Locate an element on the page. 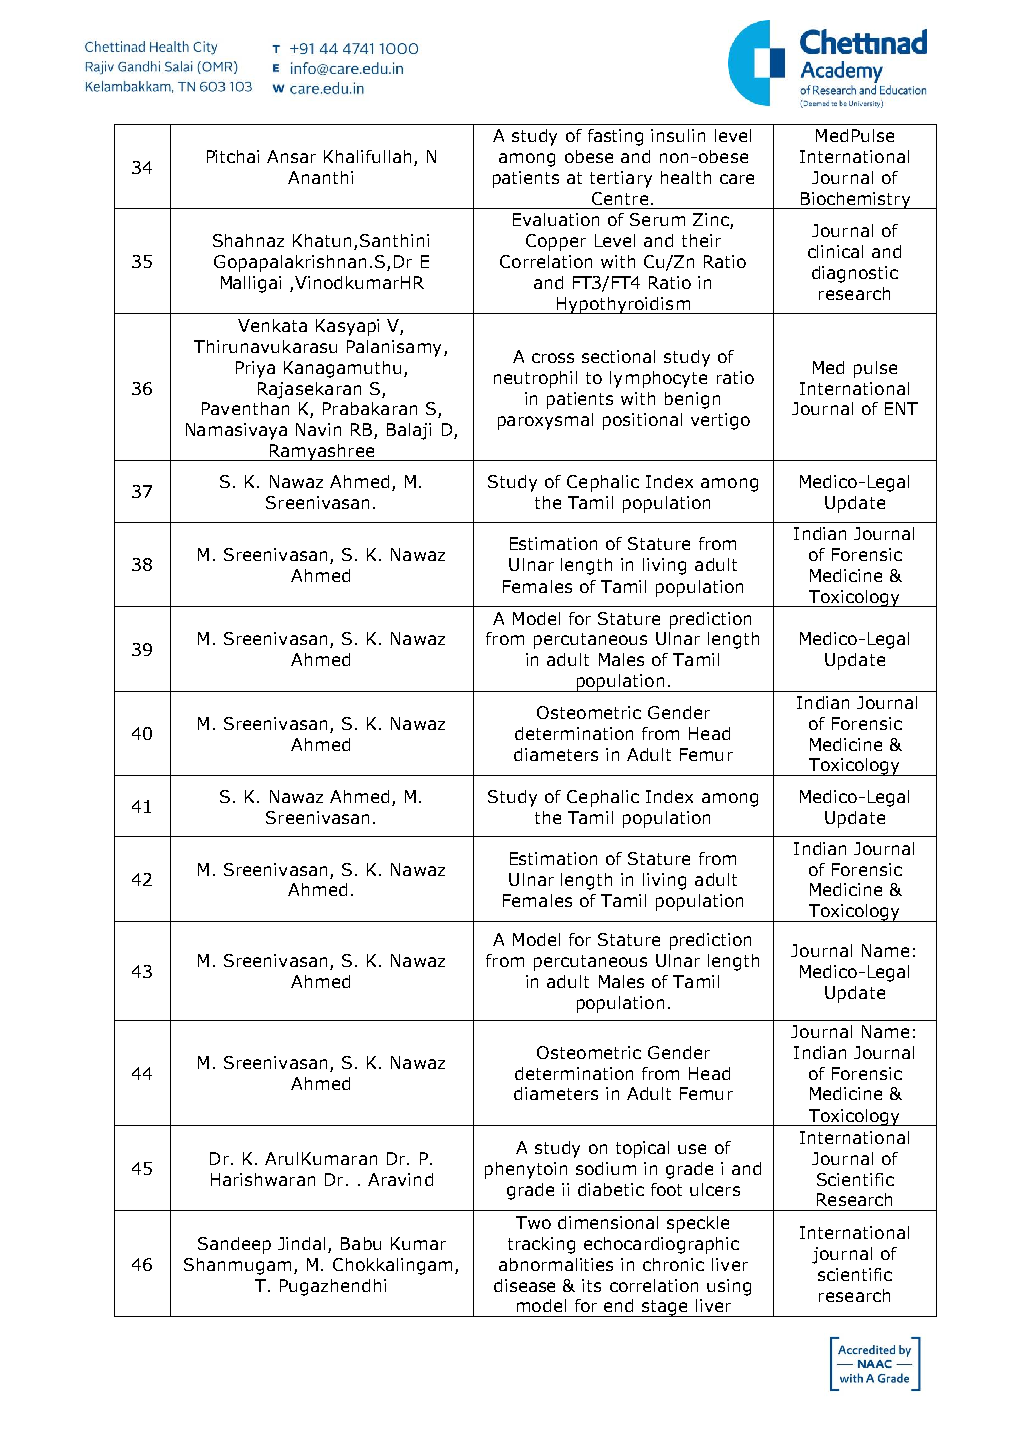 Image resolution: width=1023 pixels, height=1446 pixels. Evaluation is located at coordinates (556, 219).
